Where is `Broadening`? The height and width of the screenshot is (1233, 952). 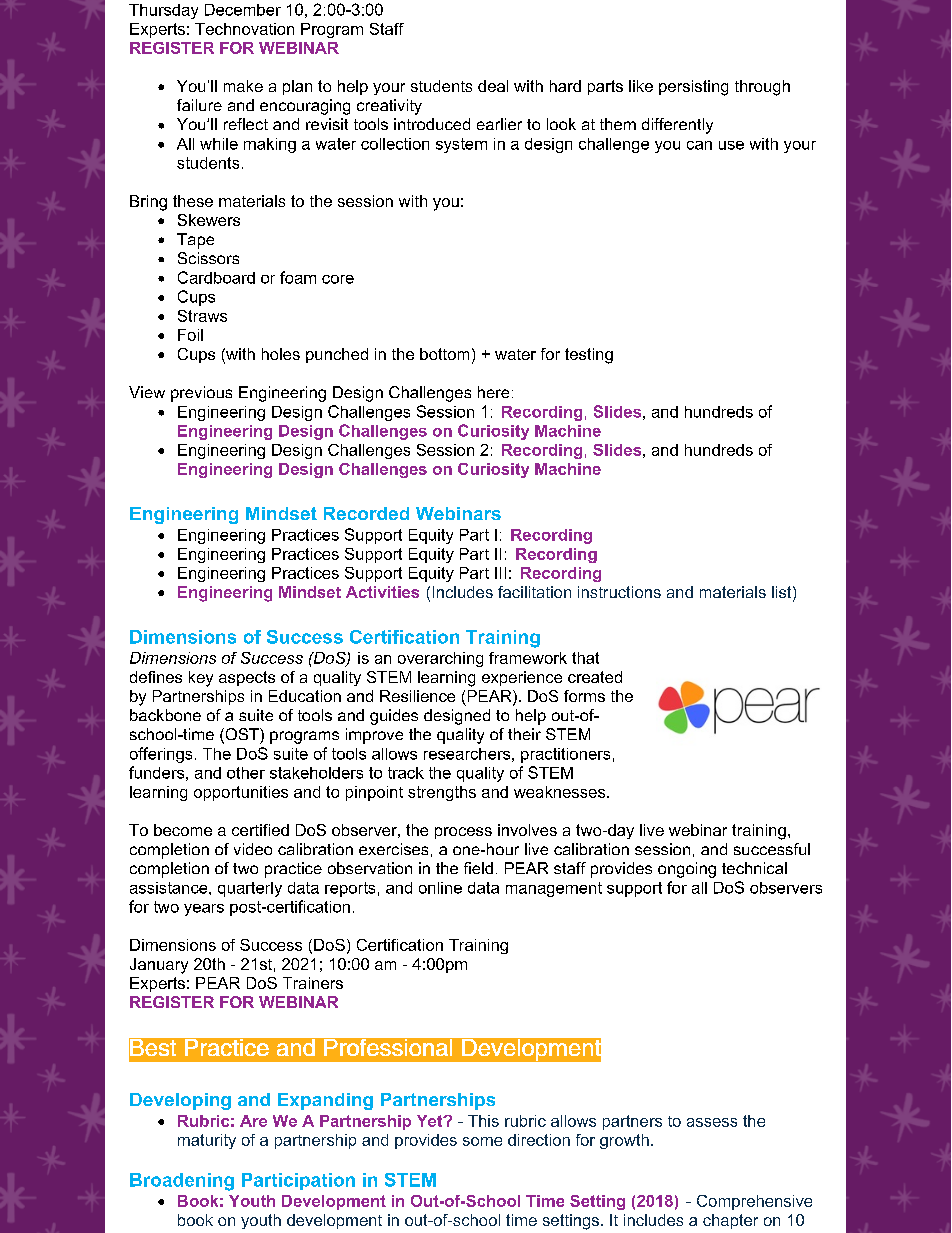 Broadening is located at coordinates (182, 1182).
